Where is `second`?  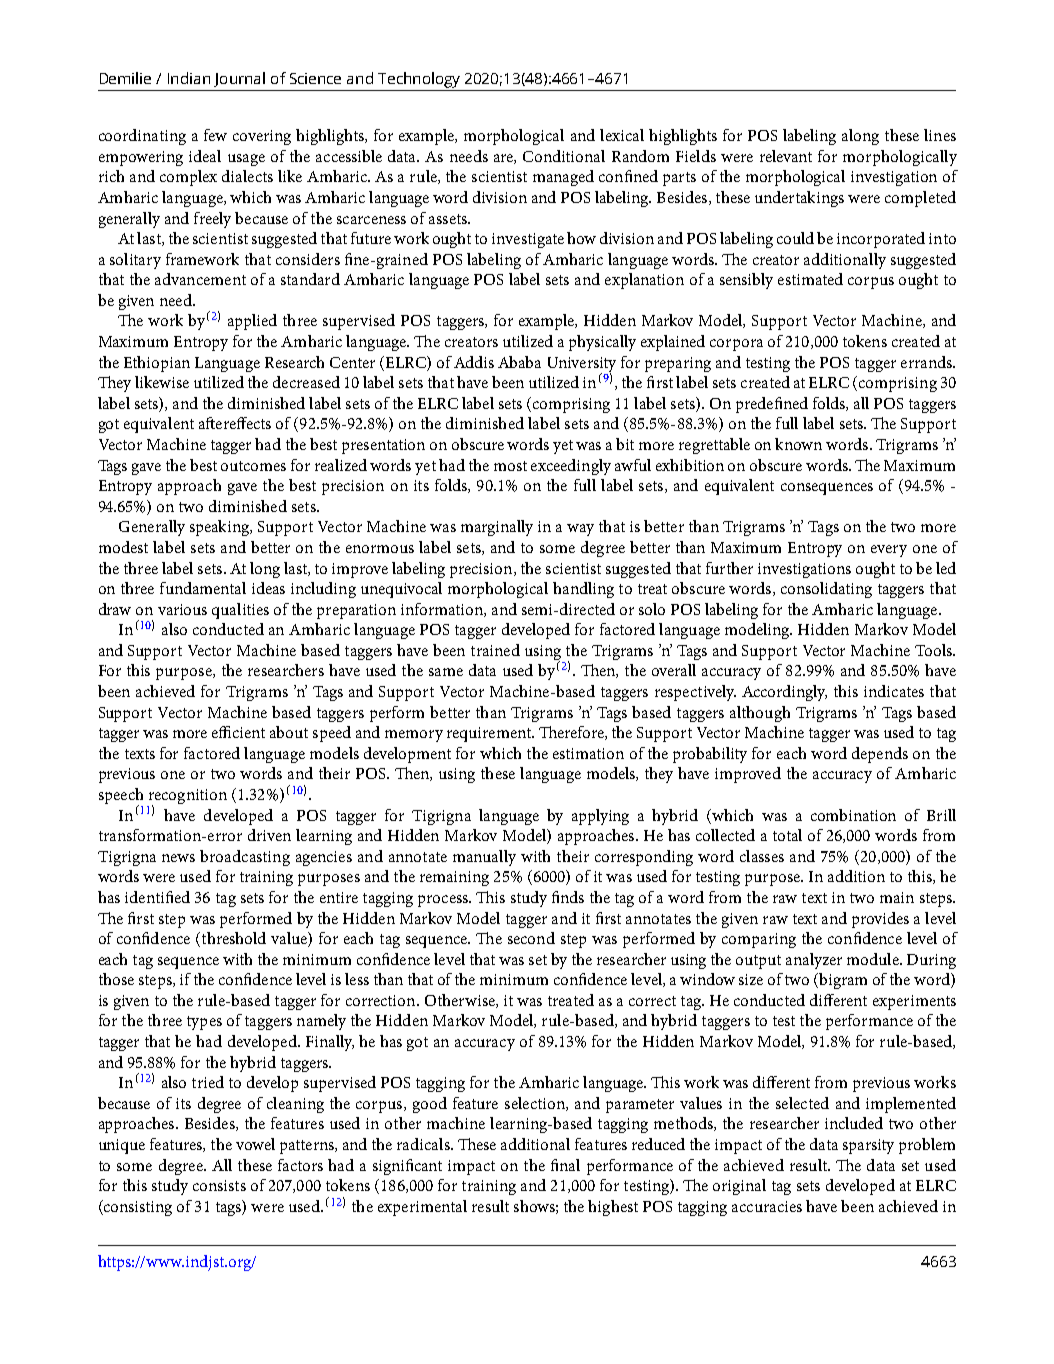
second is located at coordinates (531, 938).
